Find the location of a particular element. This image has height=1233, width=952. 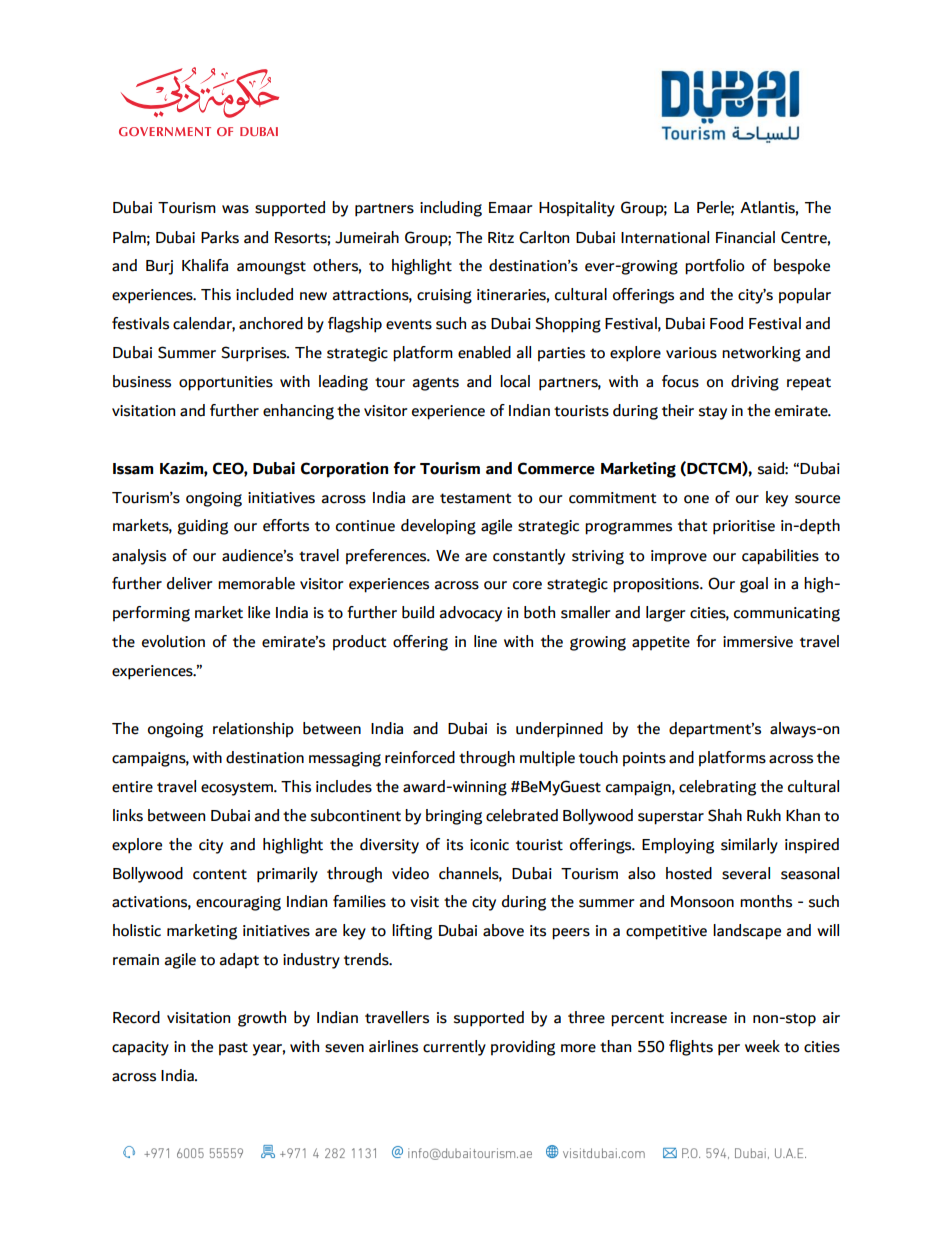

prioritise is located at coordinates (744, 527).
